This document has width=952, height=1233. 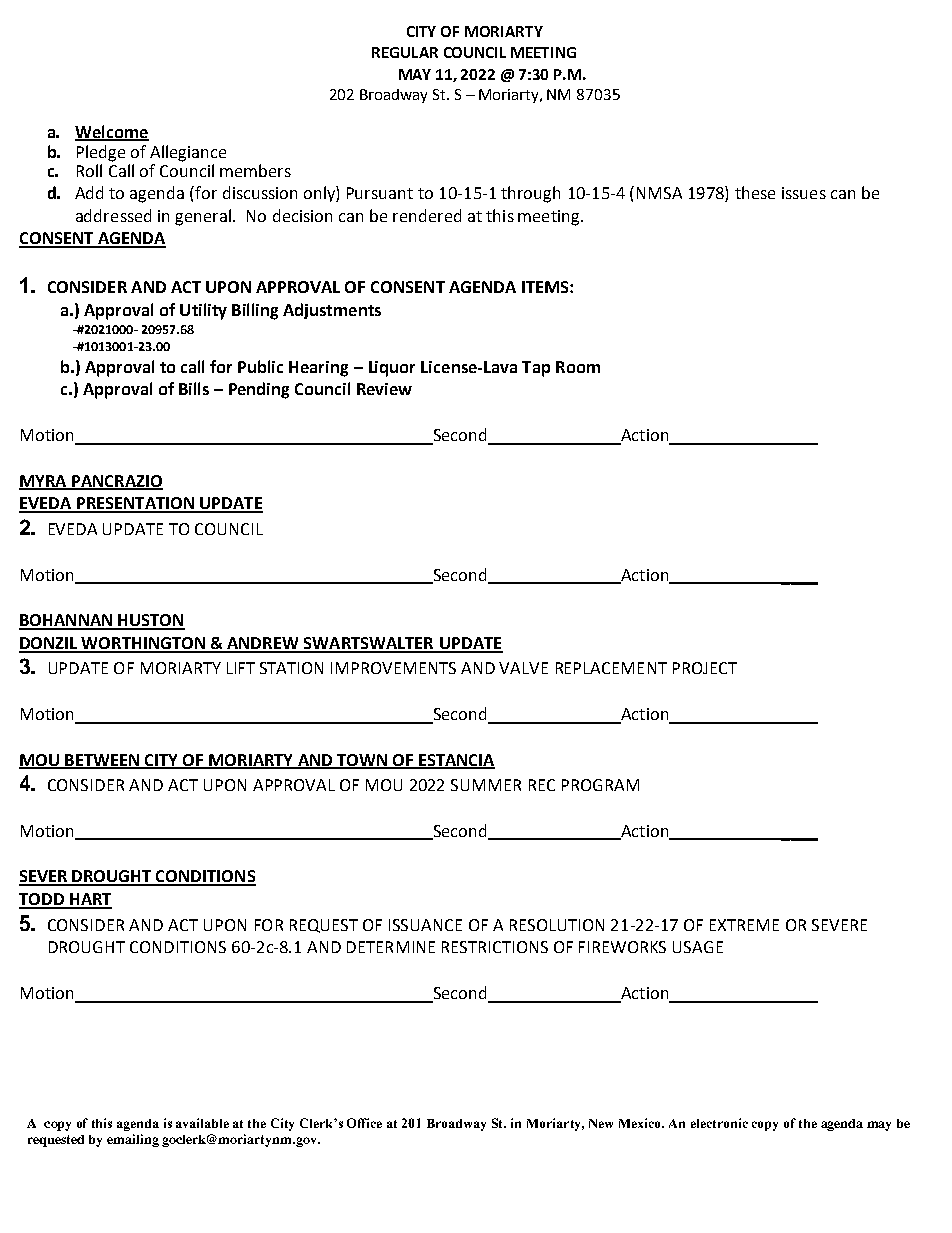 I want to click on emailing, so click(x=133, y=1140).
